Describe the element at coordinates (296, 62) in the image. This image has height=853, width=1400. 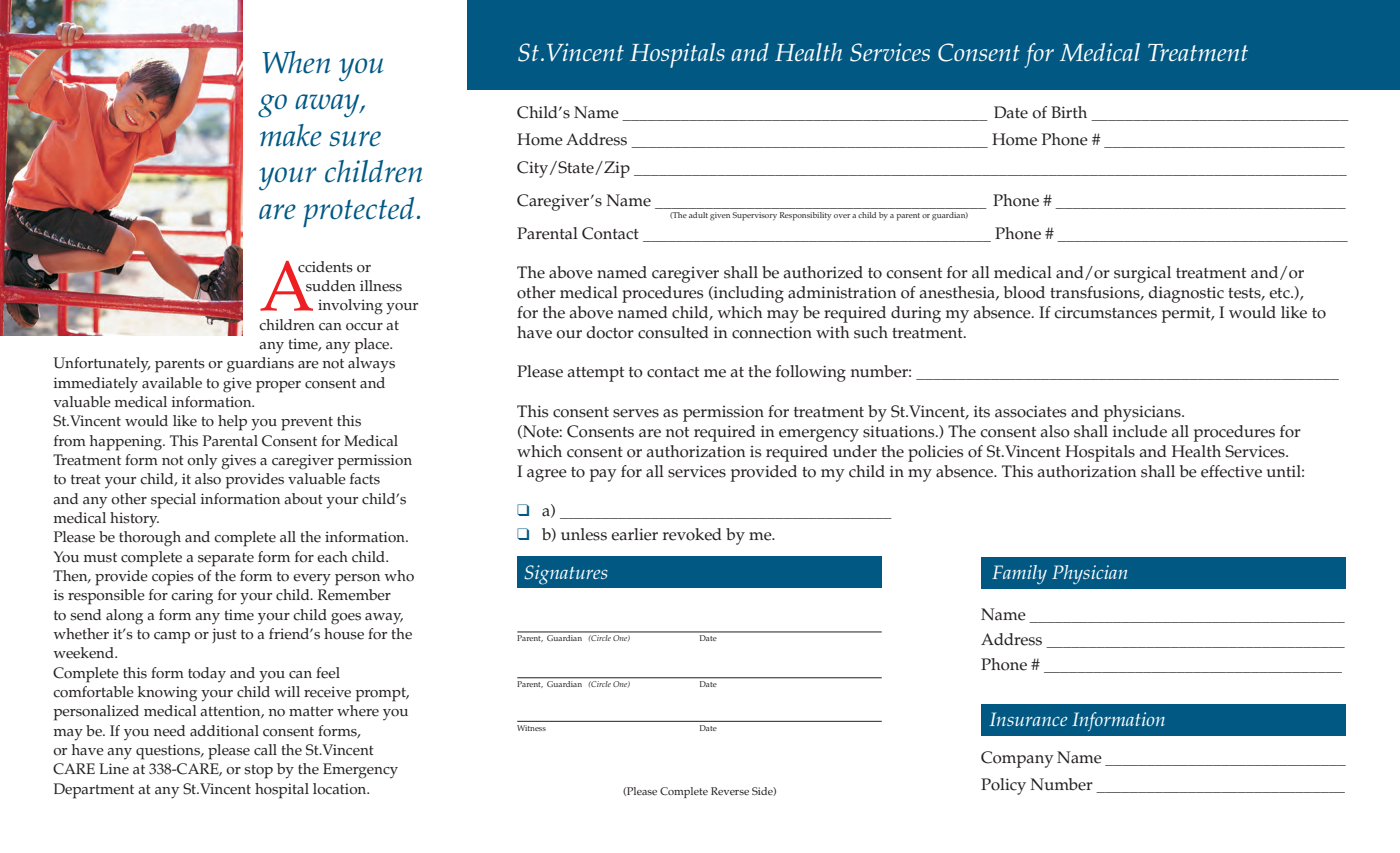
I see `When` at that location.
